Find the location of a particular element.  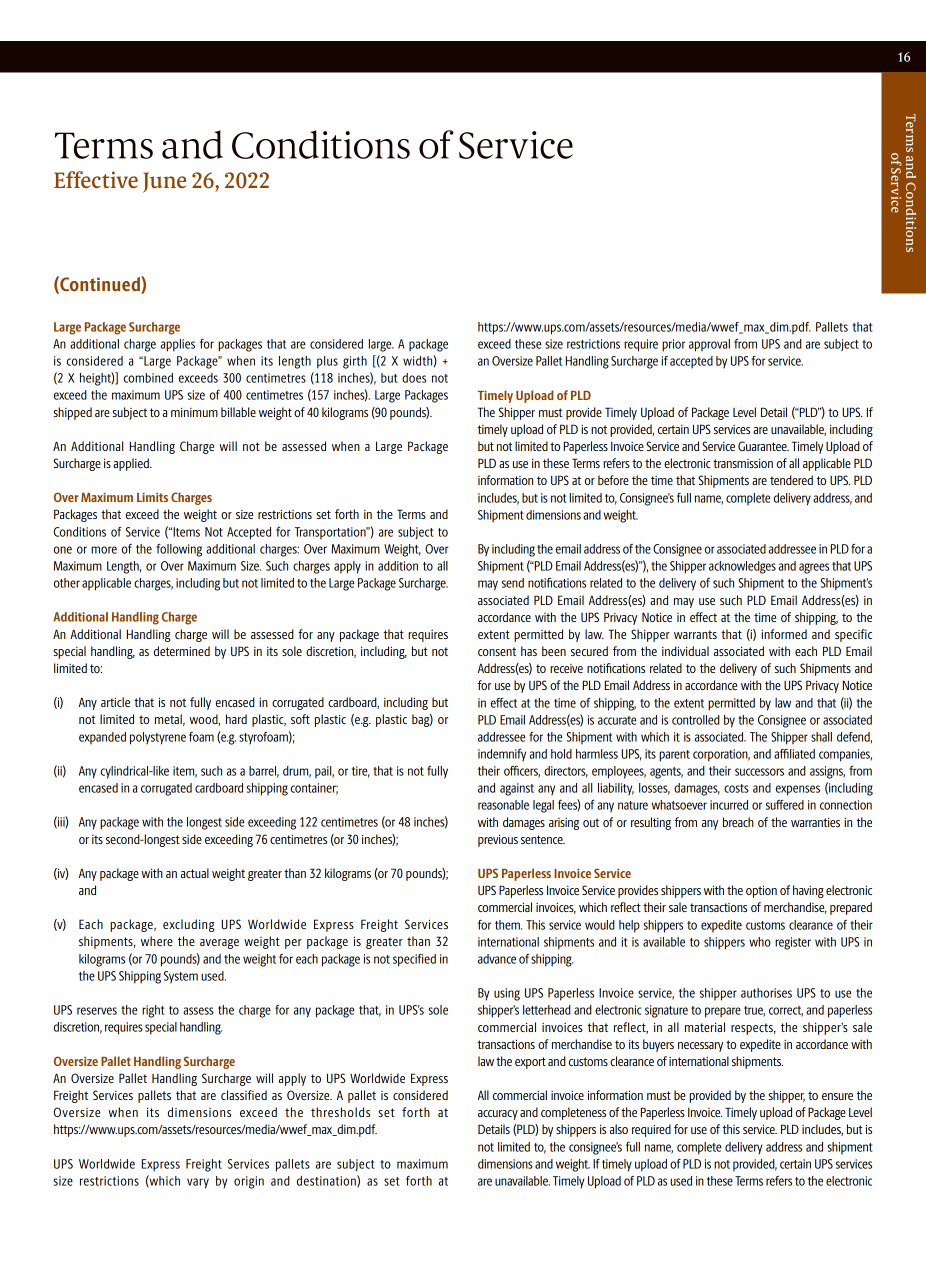

does is located at coordinates (414, 378).
